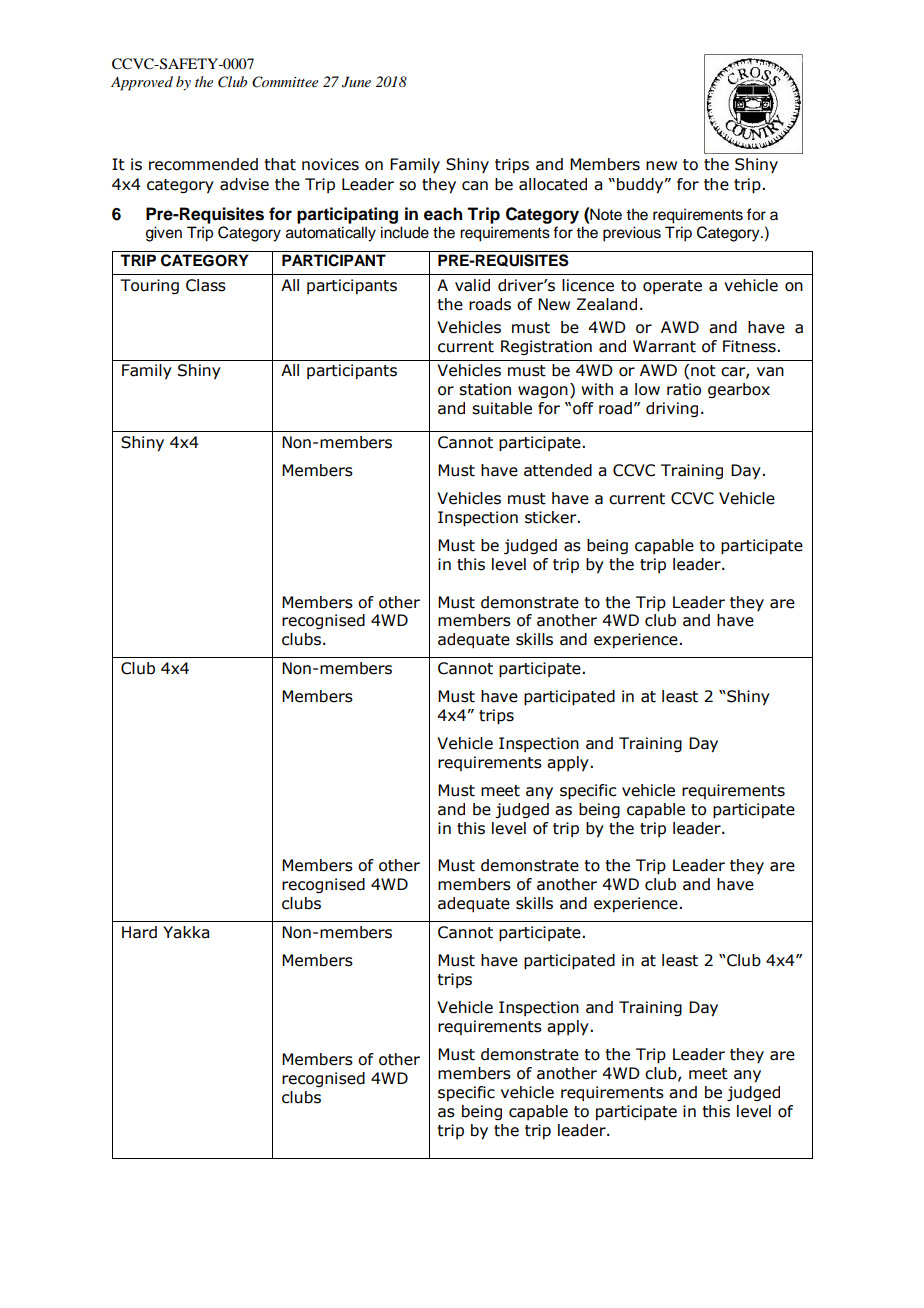  I want to click on allocated, so click(553, 184).
